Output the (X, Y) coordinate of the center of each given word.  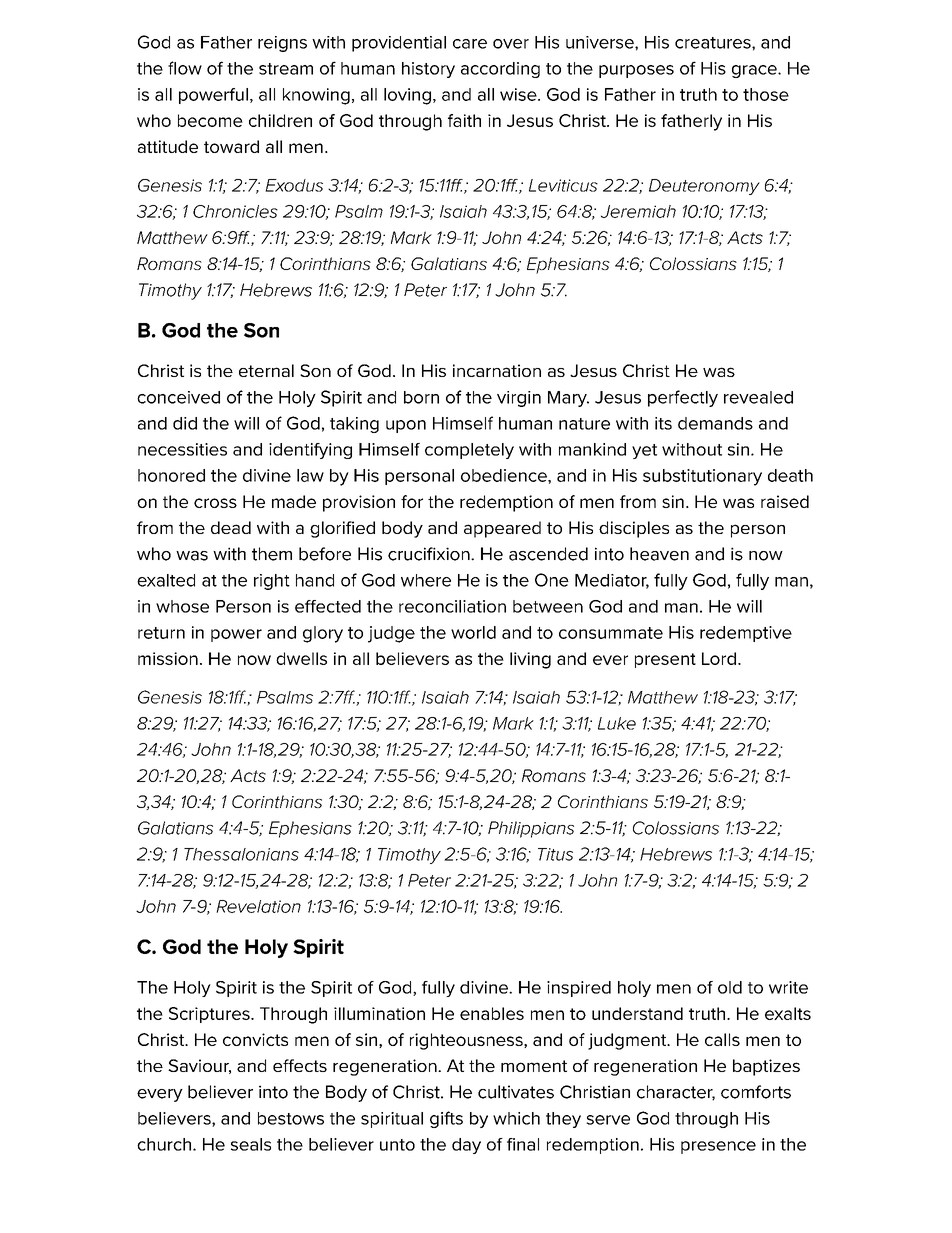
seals (251, 1144)
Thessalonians (241, 854)
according (500, 70)
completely (469, 451)
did (185, 423)
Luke (617, 723)
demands (715, 423)
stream (286, 69)
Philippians (531, 829)
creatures (714, 43)
